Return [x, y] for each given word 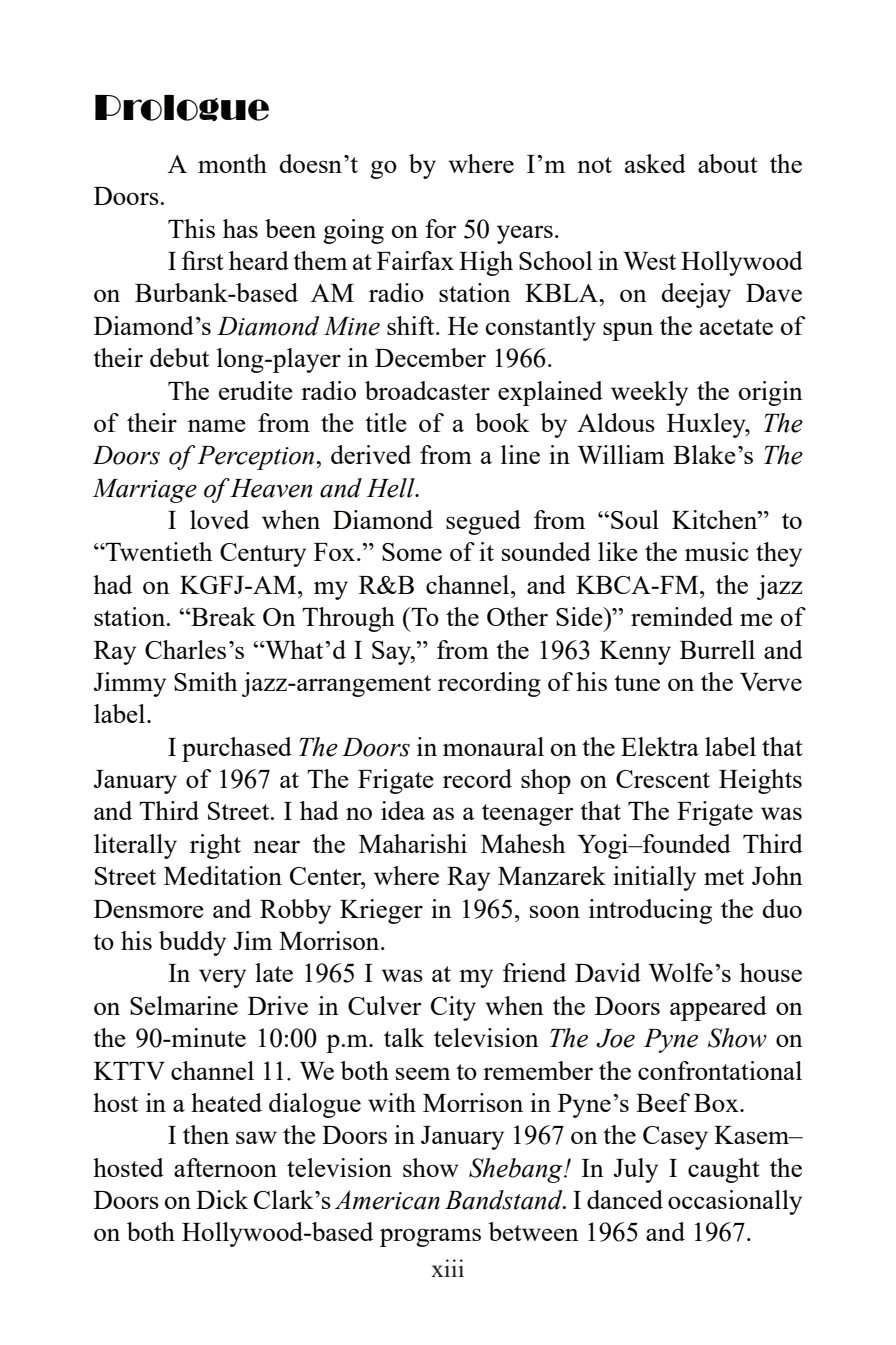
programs [430, 1237]
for [441, 228]
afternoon [225, 1167]
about [728, 163]
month [232, 163]
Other [517, 616]
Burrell [717, 649]
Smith [206, 681]
